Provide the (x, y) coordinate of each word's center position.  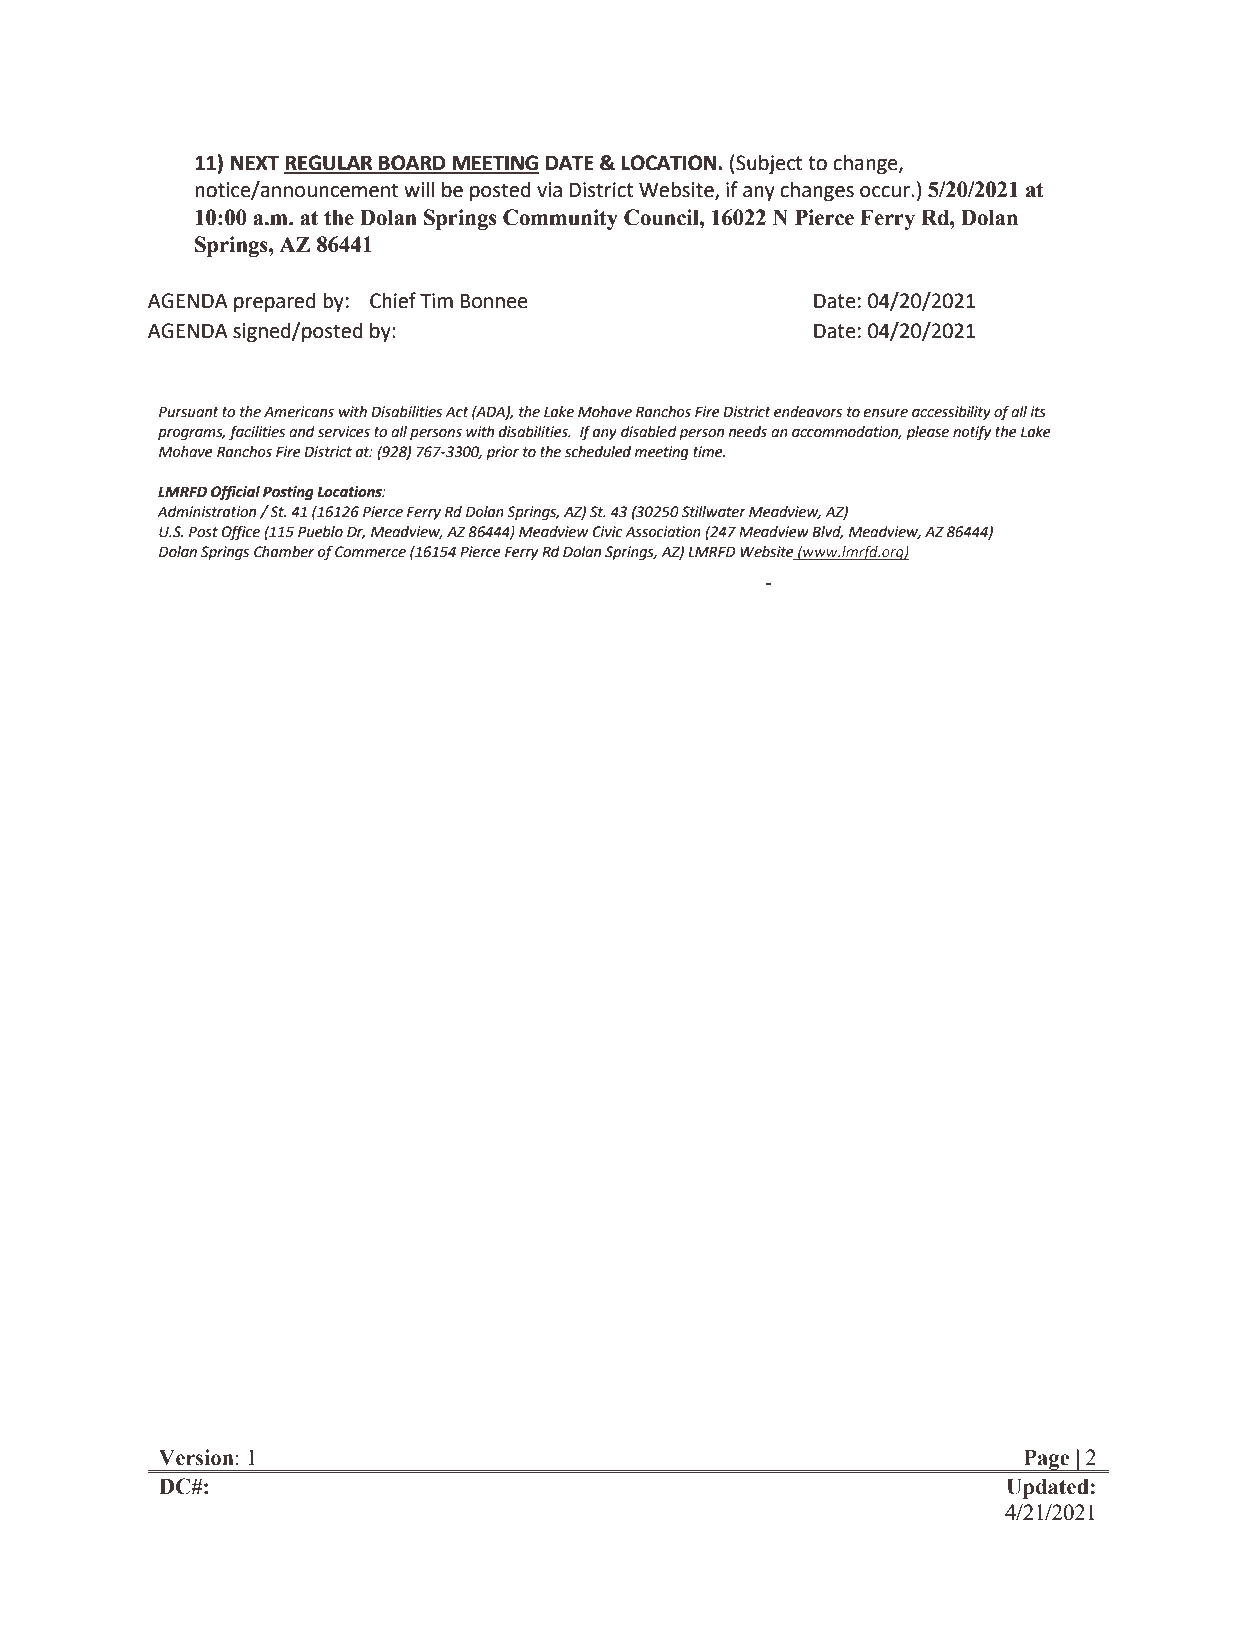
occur (886, 192)
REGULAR (329, 164)
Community (560, 219)
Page (1047, 1461)
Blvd (827, 532)
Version (196, 1457)
